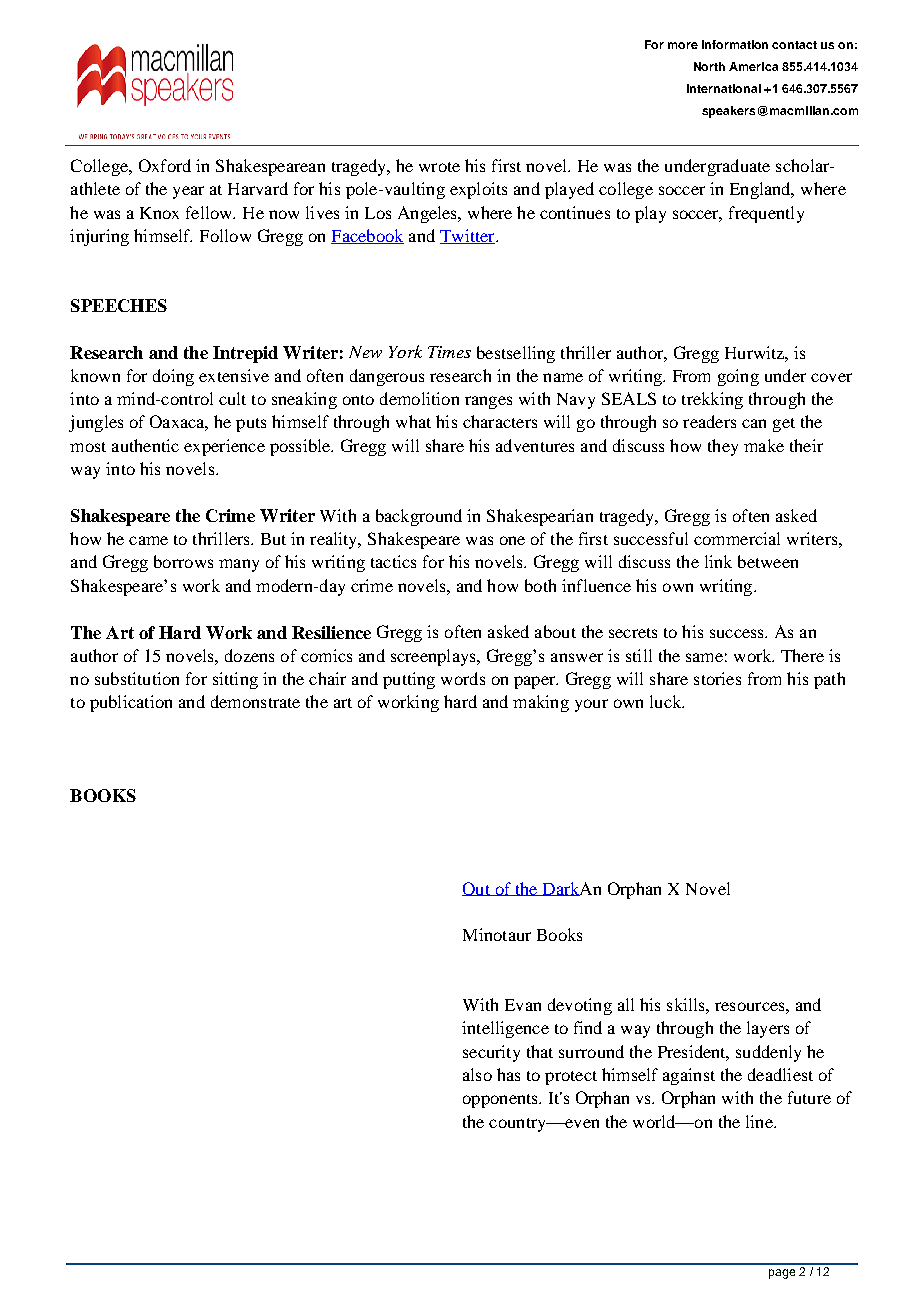 The width and height of the page is (924, 1308). Describe the element at coordinates (724, 88) in the page. I see `International` at that location.
